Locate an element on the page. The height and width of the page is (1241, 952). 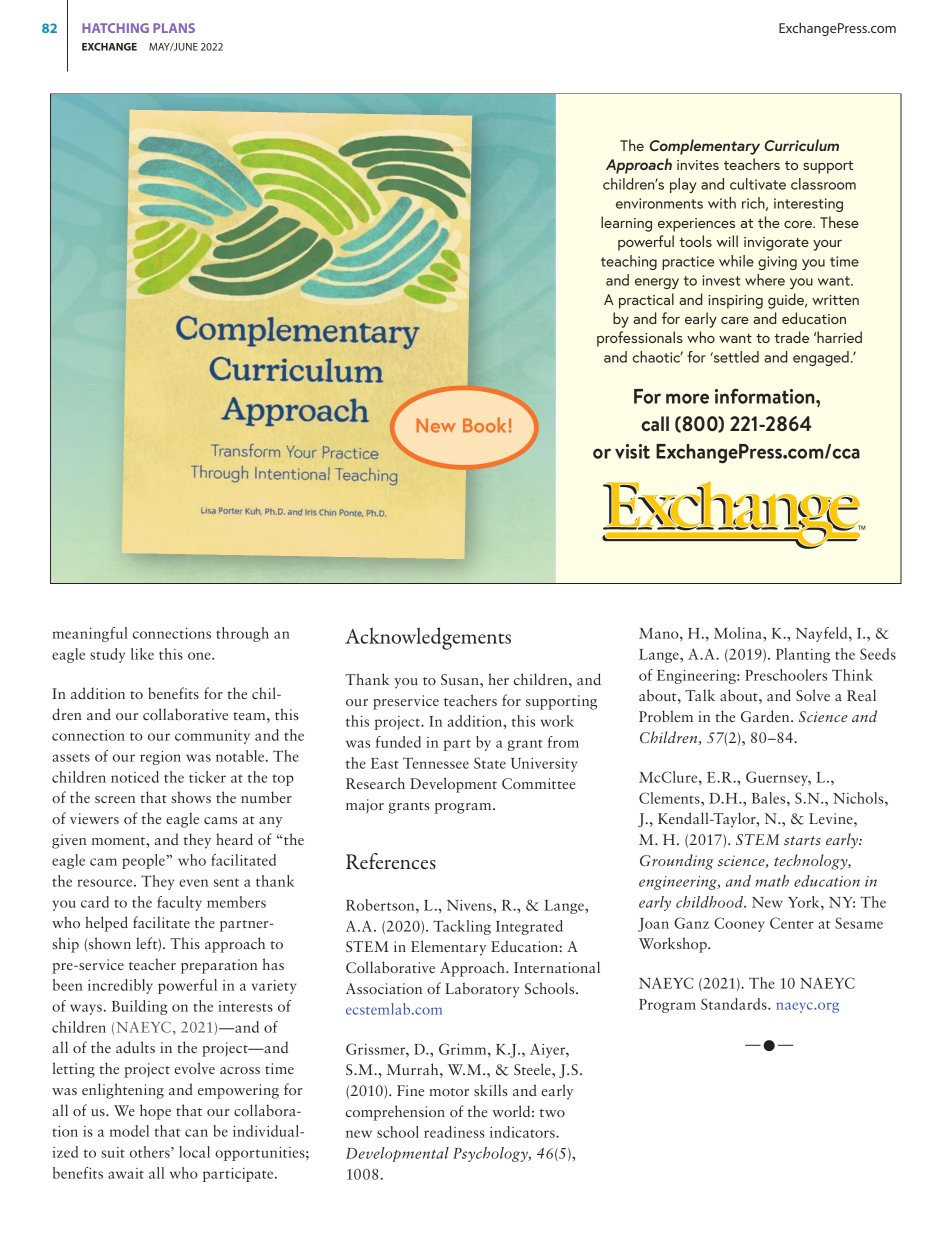
readiness is located at coordinates (454, 1132).
